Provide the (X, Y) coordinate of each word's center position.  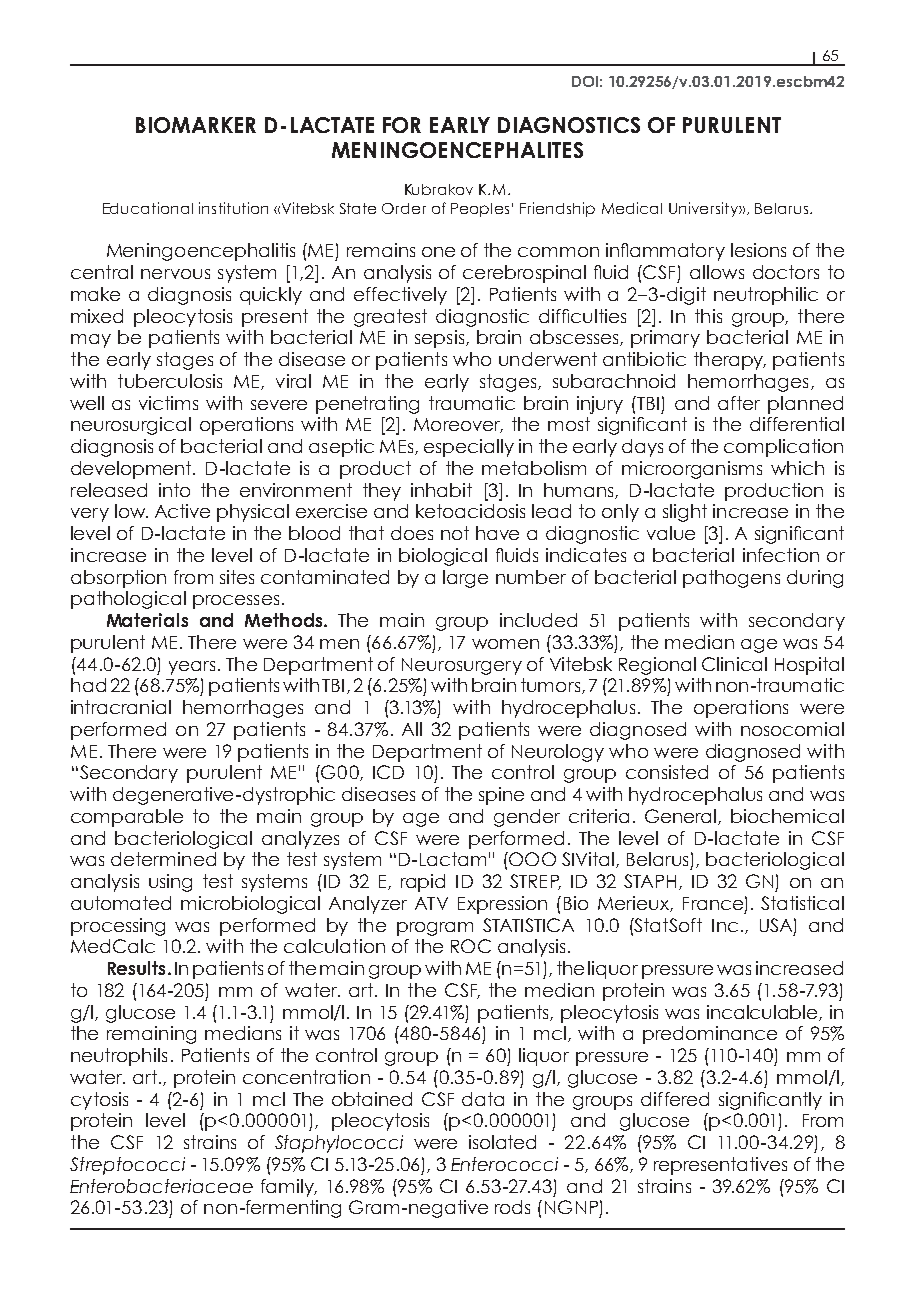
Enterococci (504, 1164)
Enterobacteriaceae (161, 1186)
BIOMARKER (196, 125)
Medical (632, 208)
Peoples (480, 210)
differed (675, 1099)
